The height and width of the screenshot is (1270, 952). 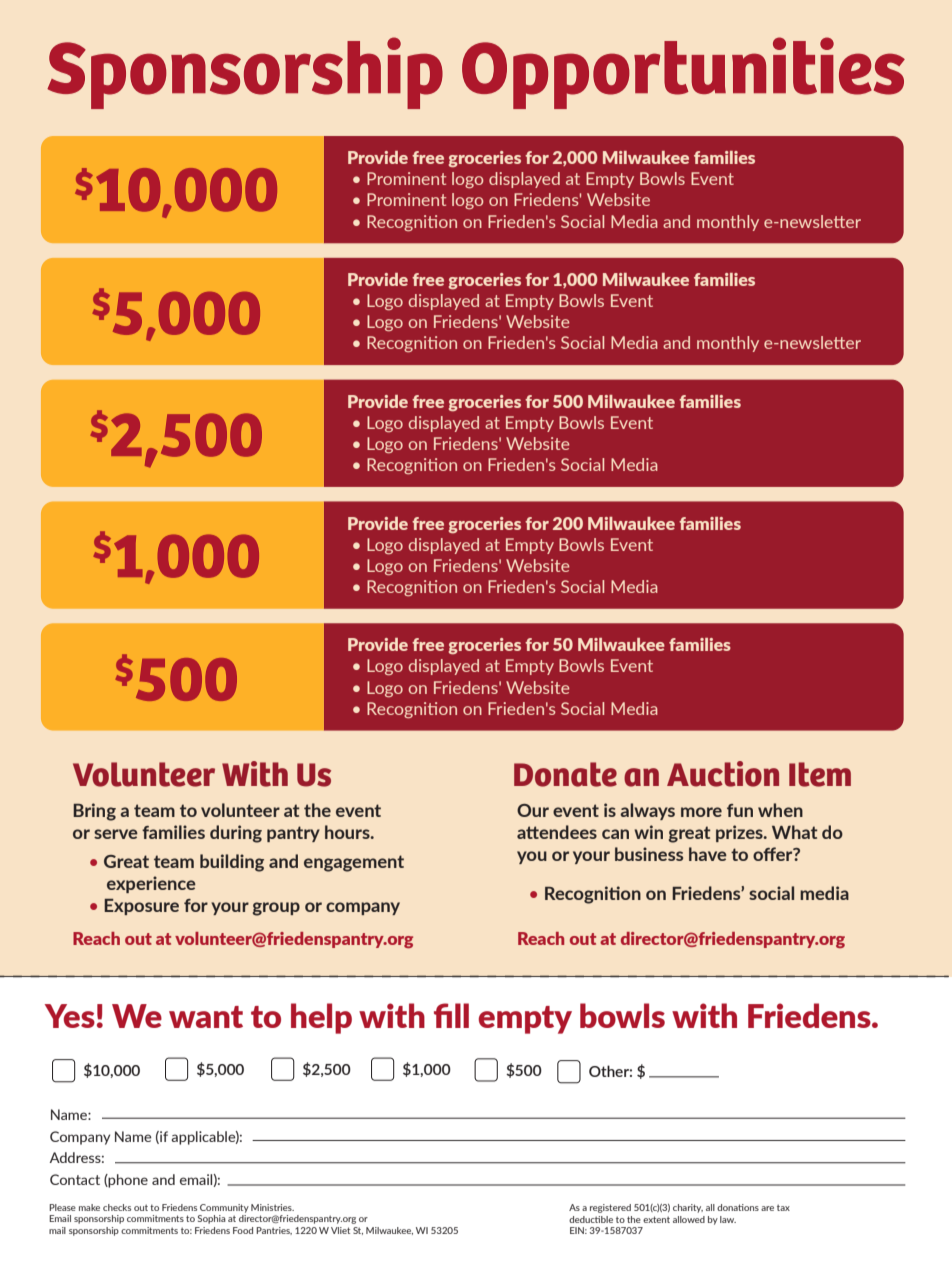 What do you see at coordinates (94, 812) in the screenshot?
I see `Bring` at bounding box center [94, 812].
